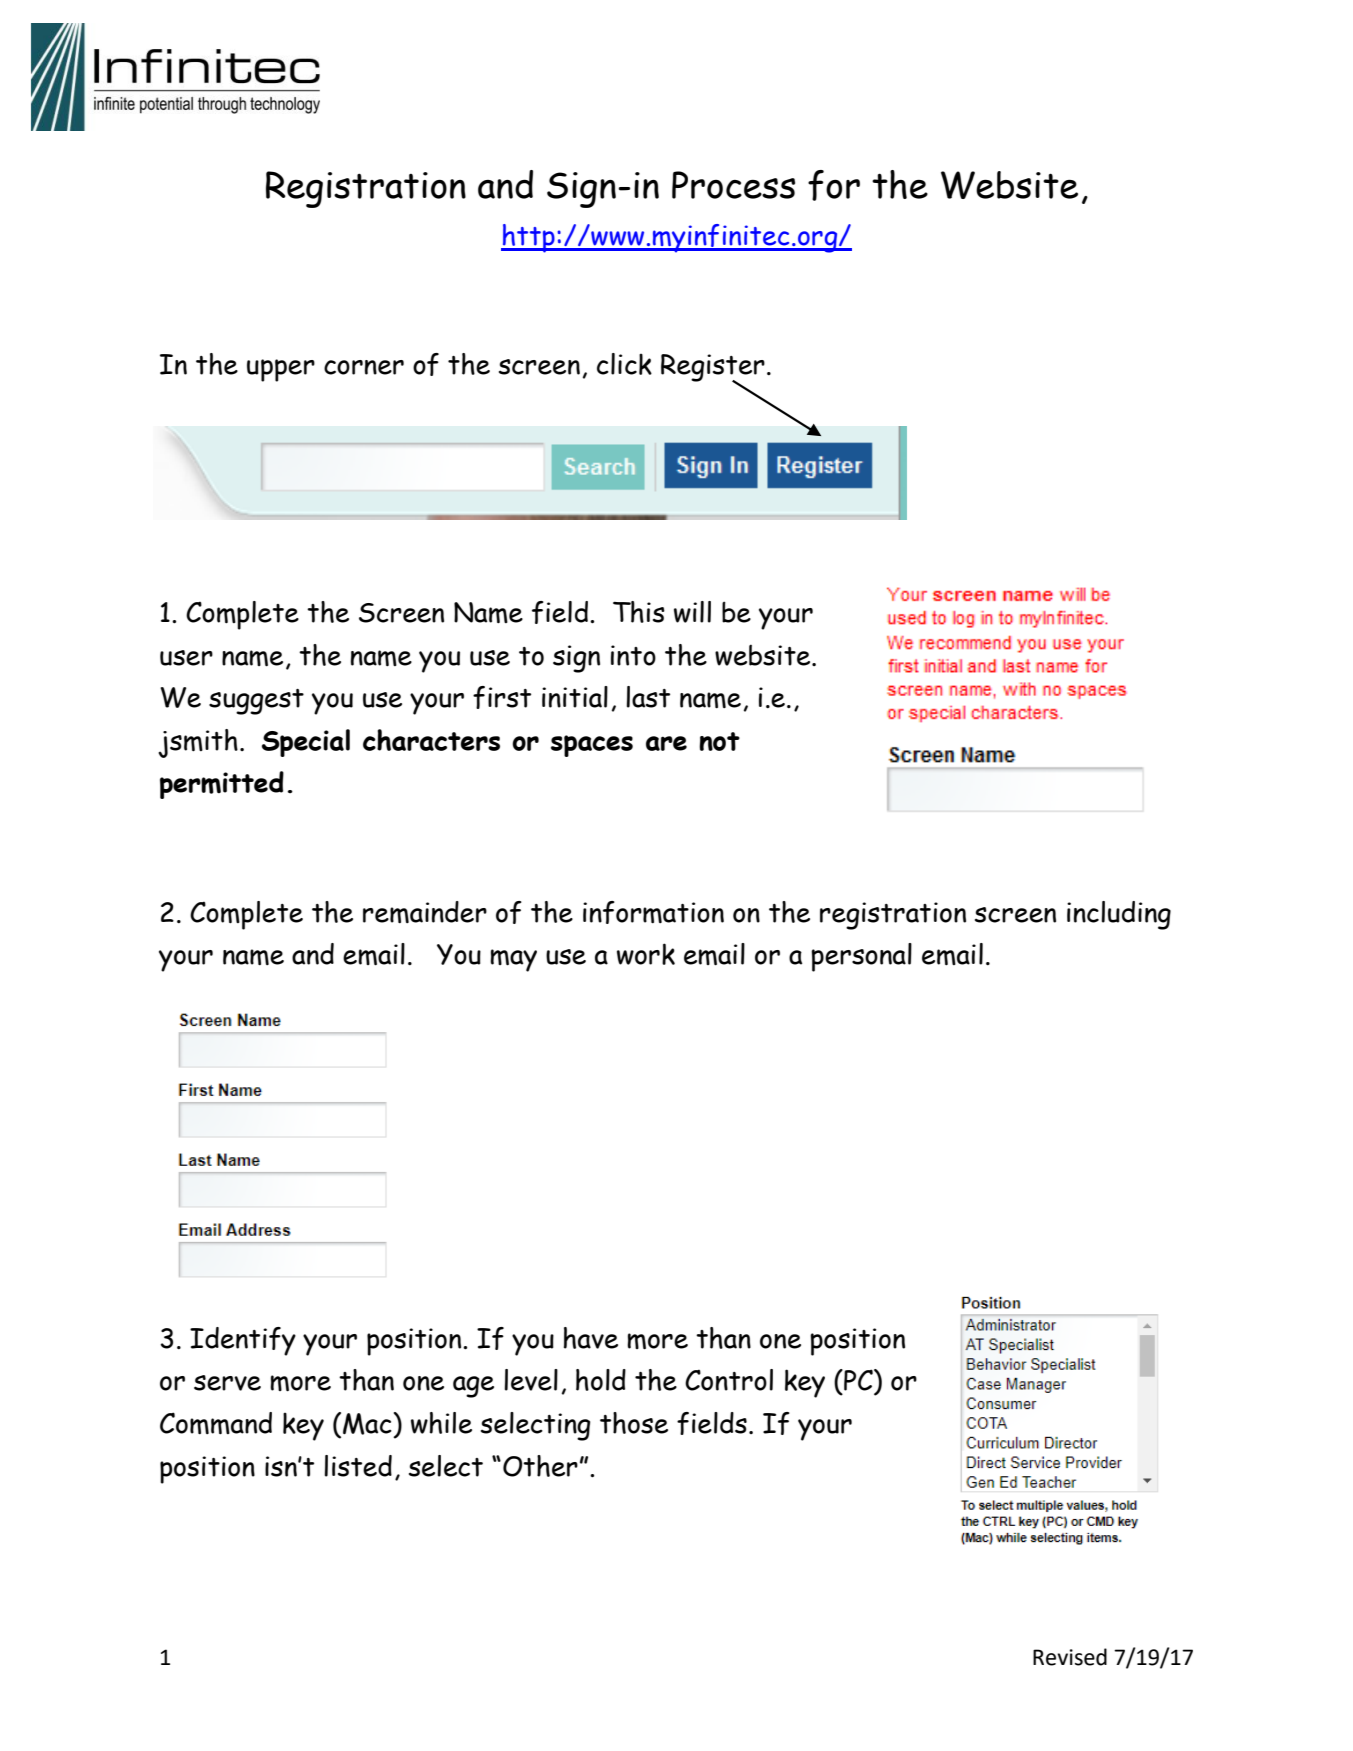 This image has width=1353, height=1751. What do you see at coordinates (1119, 915) in the image?
I see `including` at bounding box center [1119, 915].
